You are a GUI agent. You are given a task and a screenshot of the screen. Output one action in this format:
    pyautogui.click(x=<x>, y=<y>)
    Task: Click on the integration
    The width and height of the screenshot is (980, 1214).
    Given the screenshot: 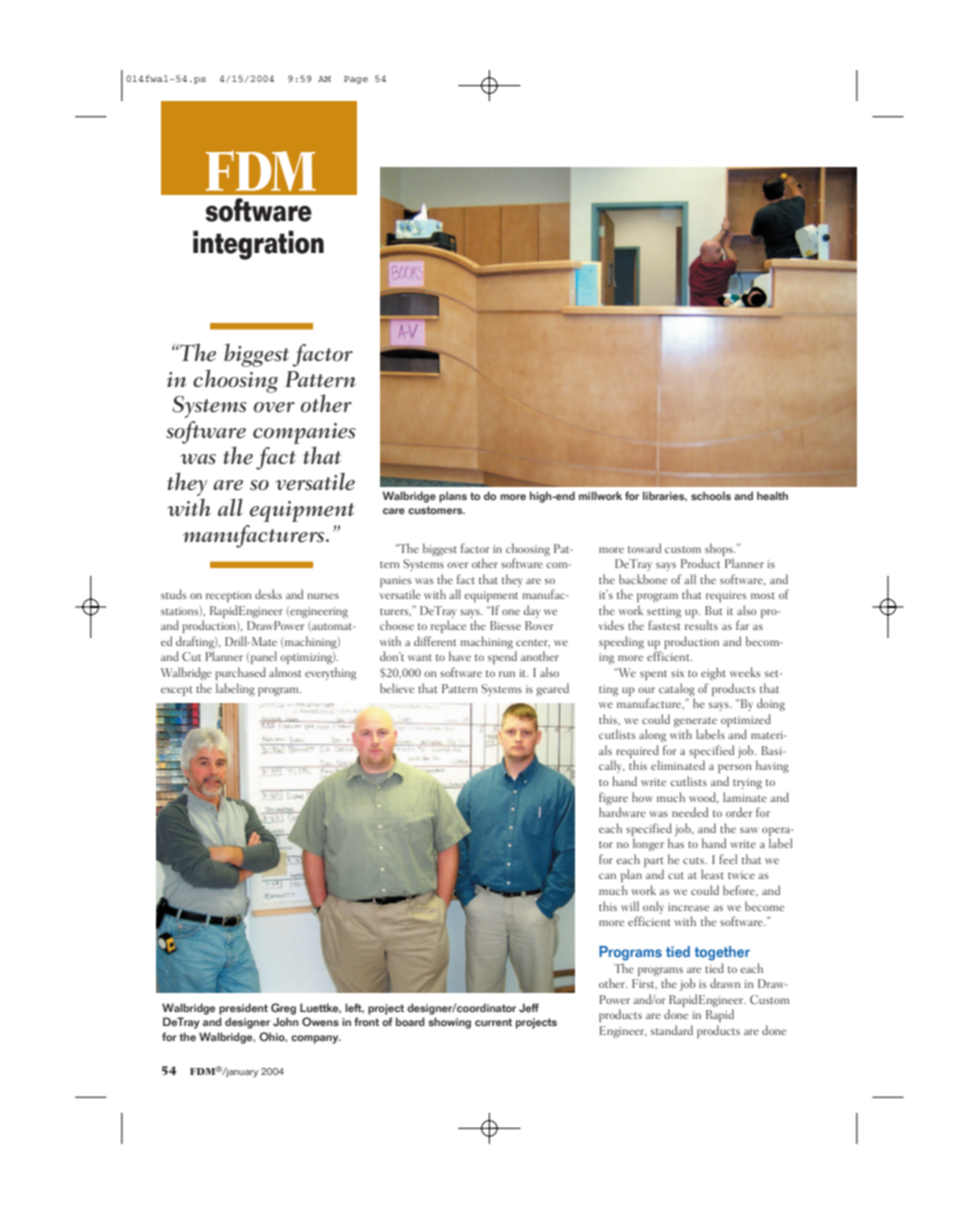 What is the action you would take?
    pyautogui.click(x=258, y=245)
